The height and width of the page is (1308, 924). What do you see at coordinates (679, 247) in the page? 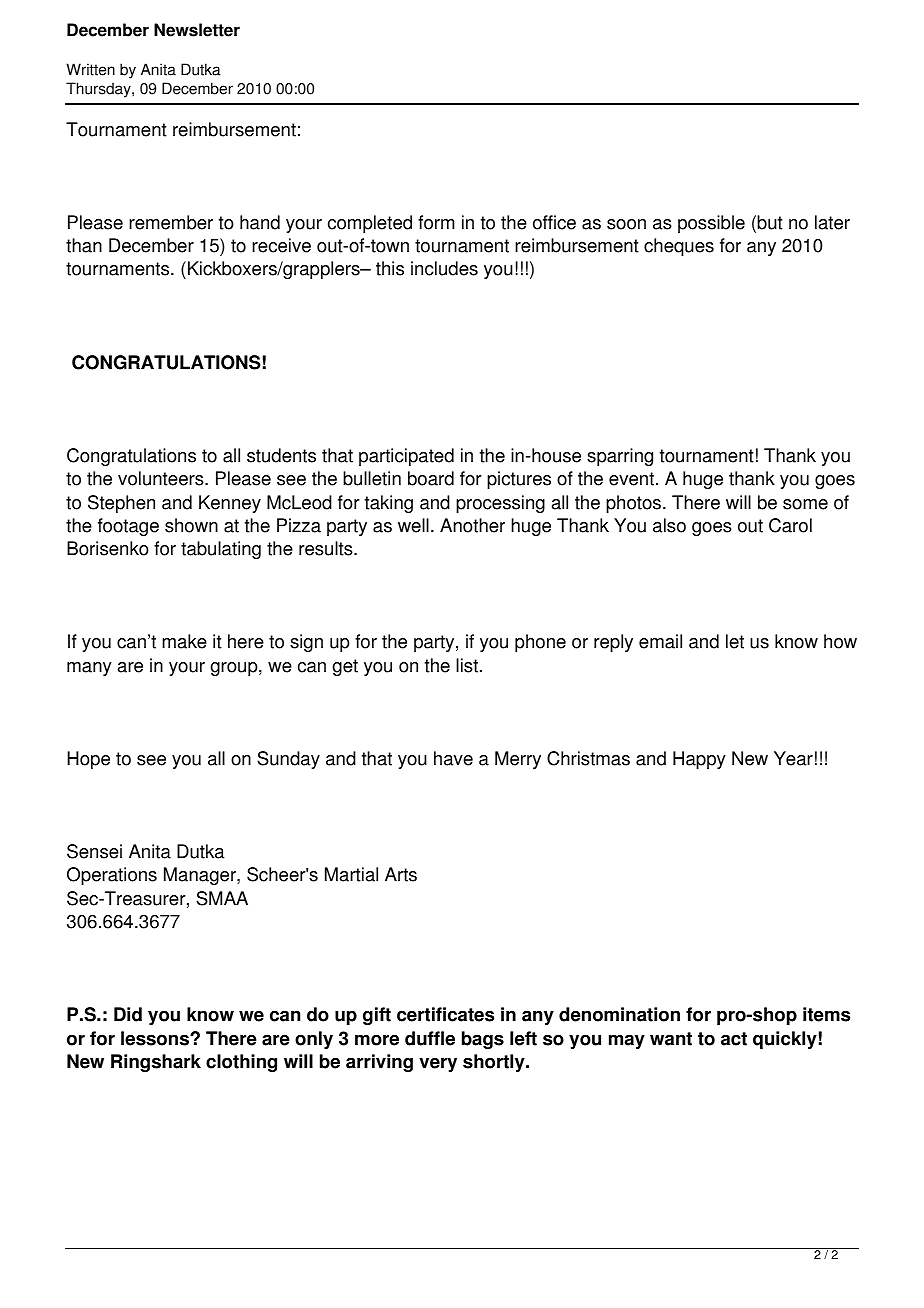
I see `cheques` at bounding box center [679, 247].
